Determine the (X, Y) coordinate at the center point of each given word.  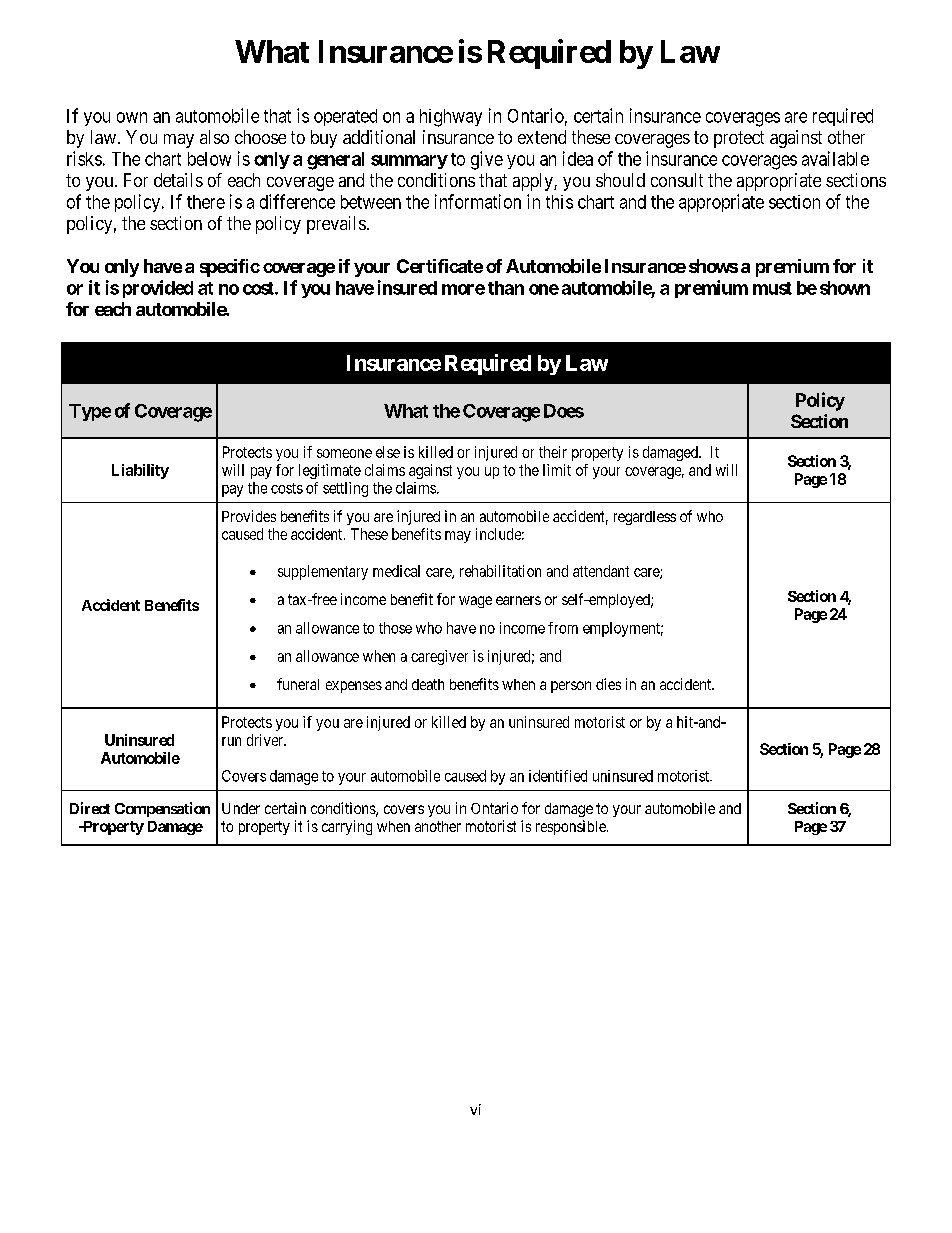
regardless (645, 518)
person (571, 687)
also (214, 137)
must (772, 288)
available (835, 158)
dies (608, 684)
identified (558, 776)
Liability (140, 471)
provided (158, 289)
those (395, 628)
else (388, 452)
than (506, 288)
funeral (298, 684)
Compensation (162, 809)
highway (451, 118)
